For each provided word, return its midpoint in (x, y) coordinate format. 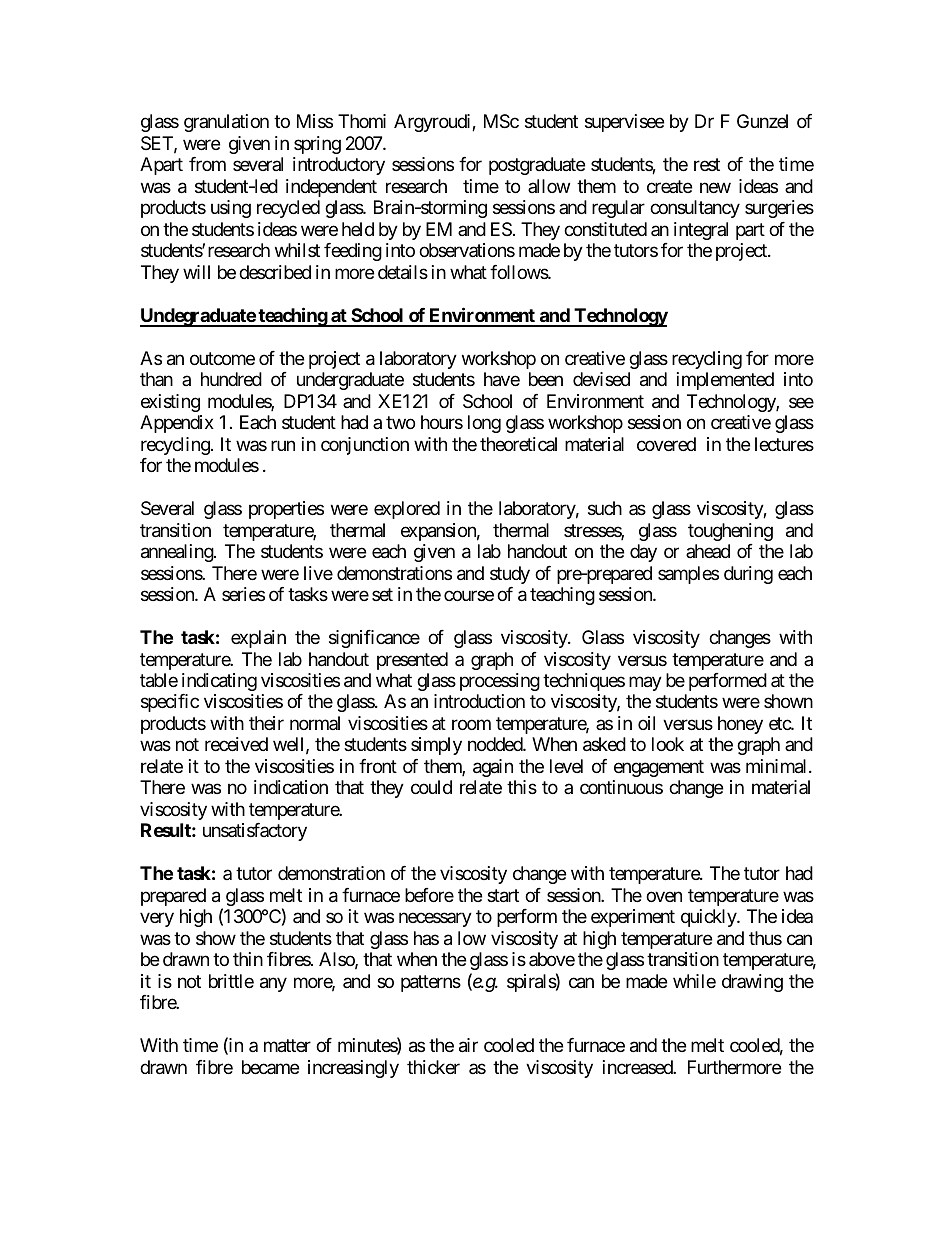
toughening (730, 532)
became (270, 1067)
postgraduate (537, 166)
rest (707, 165)
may (645, 683)
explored (407, 510)
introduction (479, 701)
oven (664, 896)
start (503, 896)
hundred (231, 379)
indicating (219, 682)
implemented (725, 381)
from (207, 164)
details (403, 272)
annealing (178, 553)
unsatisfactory (255, 832)
